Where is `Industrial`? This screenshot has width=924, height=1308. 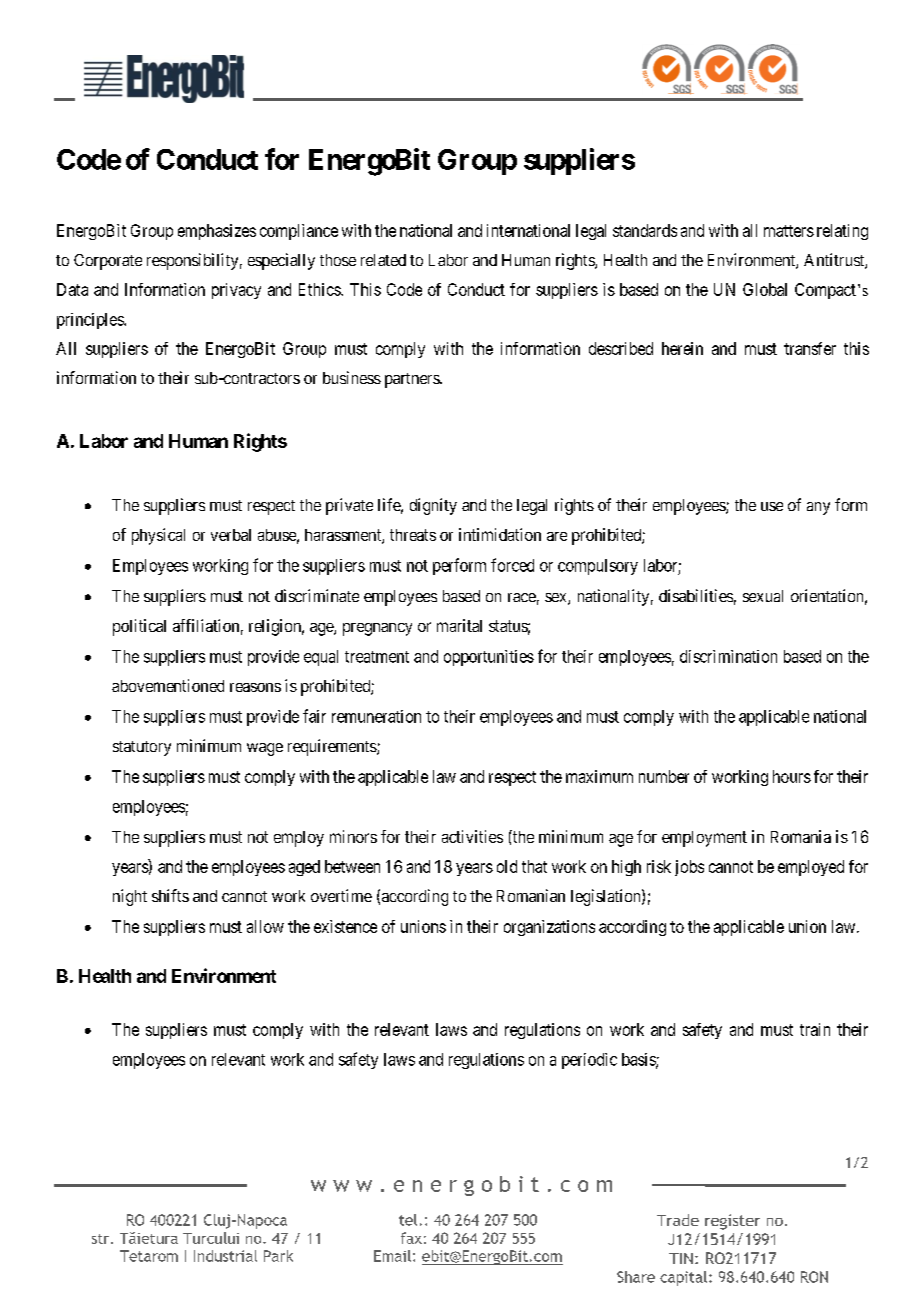
Industrial is located at coordinates (225, 1256).
